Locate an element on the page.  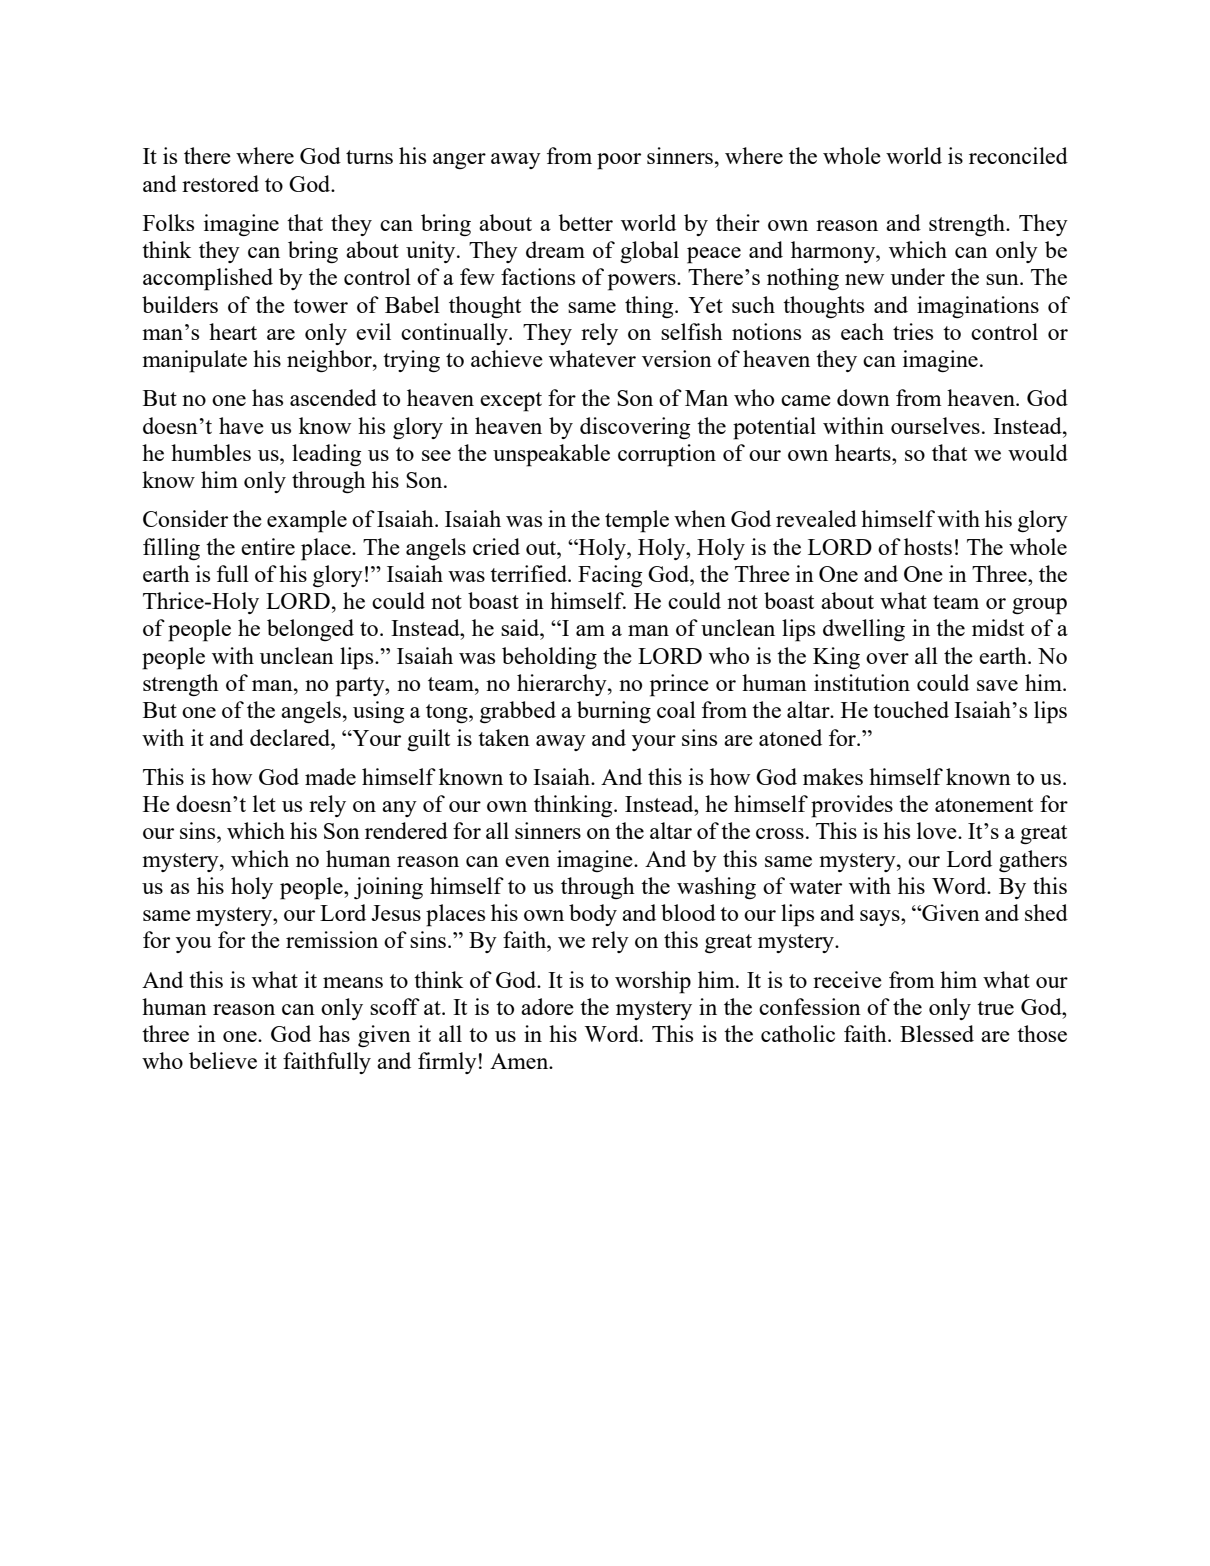
belonged is located at coordinates (310, 630).
